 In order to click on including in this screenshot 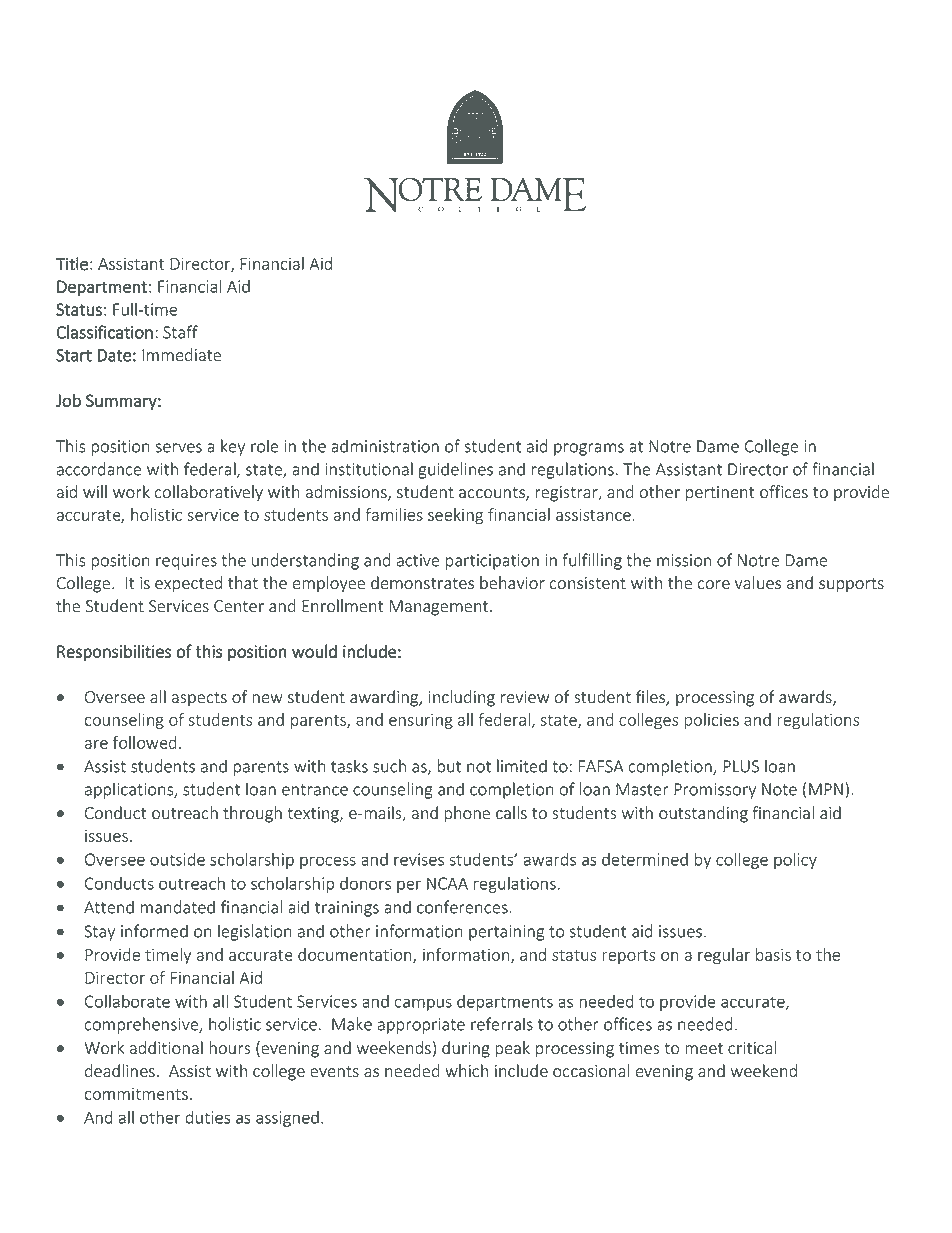, I will do `click(462, 698)`.
